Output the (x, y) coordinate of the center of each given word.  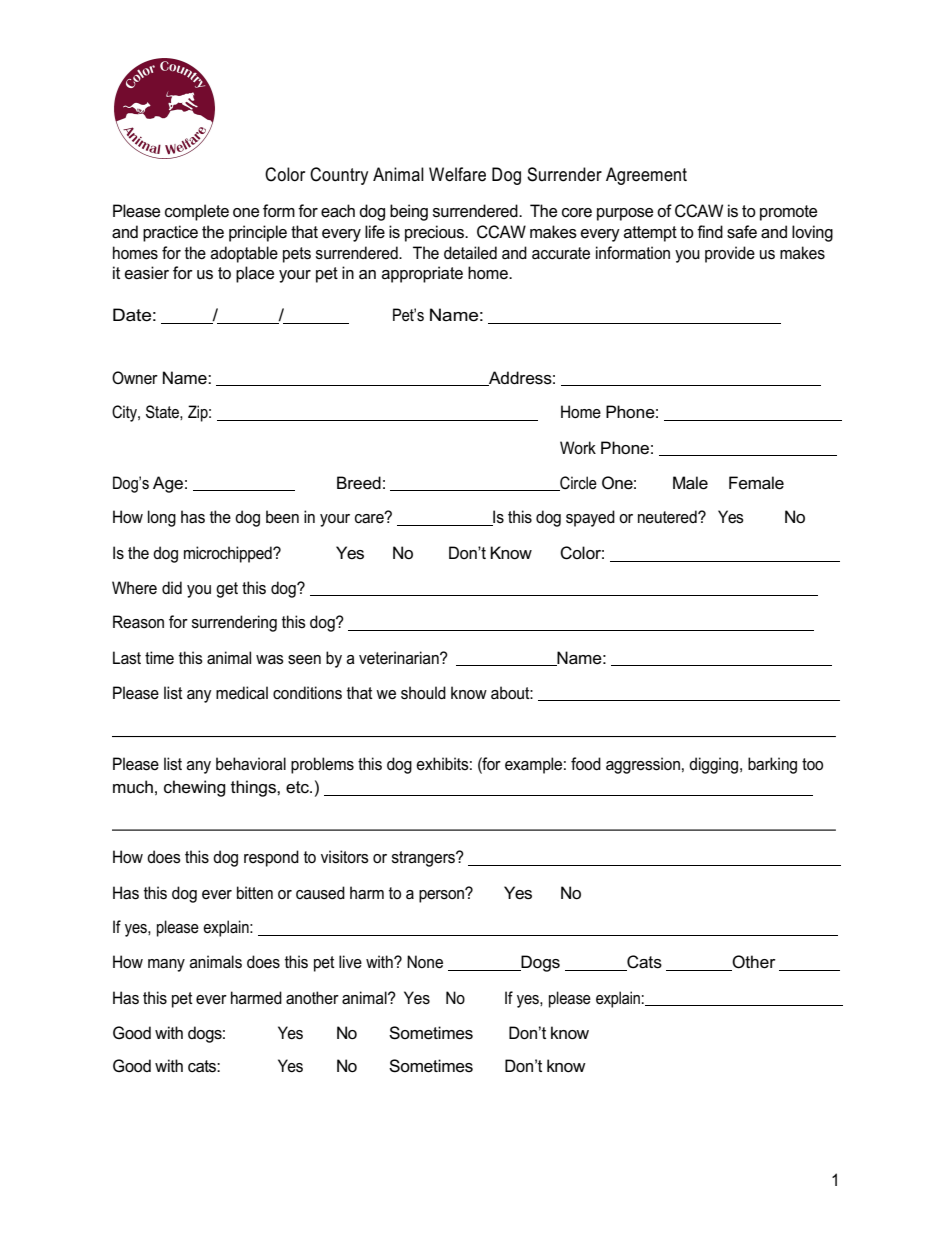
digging (715, 765)
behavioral (251, 764)
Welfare (457, 174)
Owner (135, 377)
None (425, 962)
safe (742, 232)
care (370, 518)
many (166, 965)
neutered (668, 517)
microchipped (229, 554)
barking (772, 765)
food (586, 763)
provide (730, 254)
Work (578, 447)
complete (197, 212)
